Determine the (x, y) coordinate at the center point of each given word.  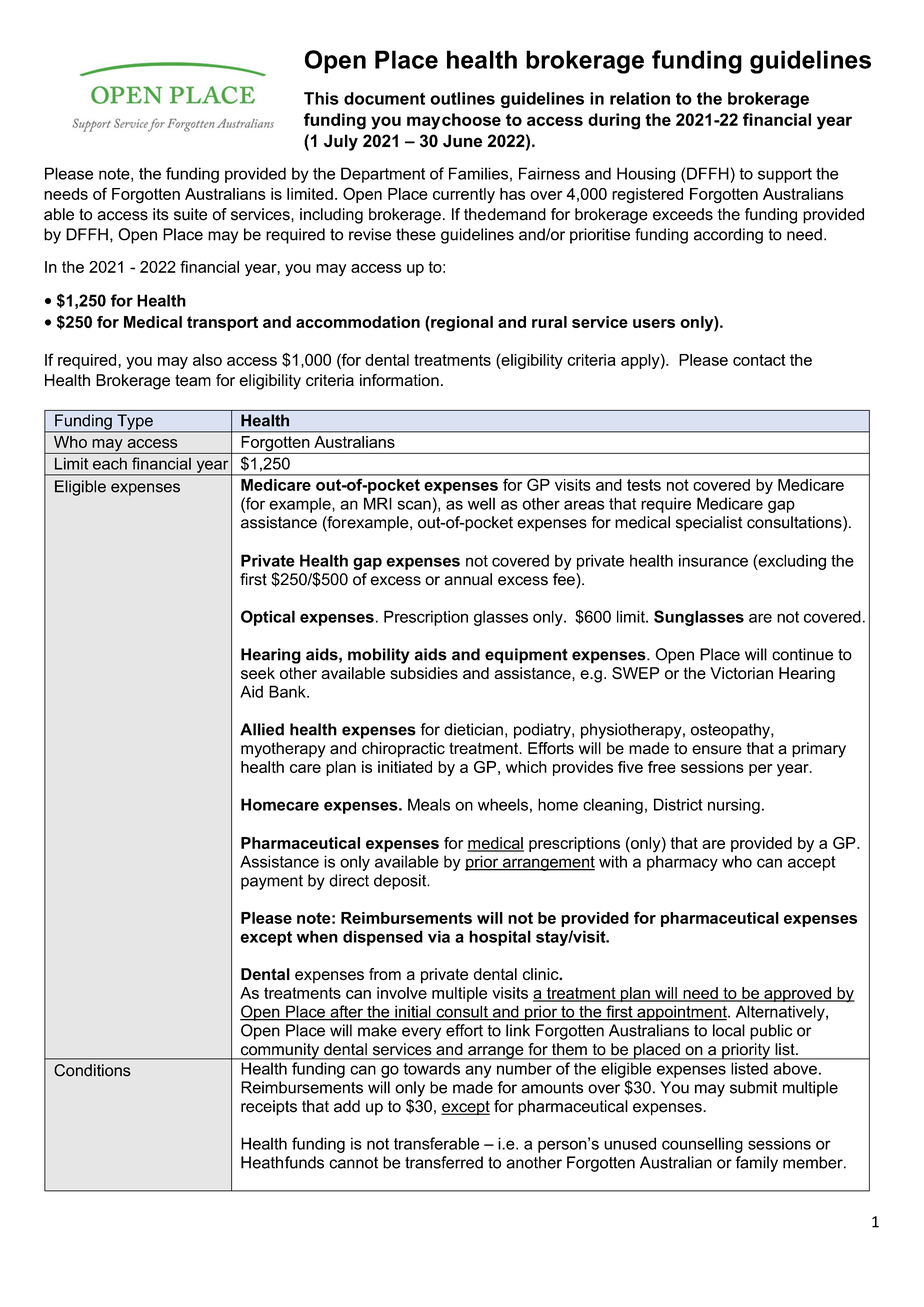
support (785, 175)
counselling (702, 1145)
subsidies (424, 673)
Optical (268, 618)
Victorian (741, 673)
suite (190, 214)
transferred (444, 1162)
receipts (269, 1108)
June (462, 141)
